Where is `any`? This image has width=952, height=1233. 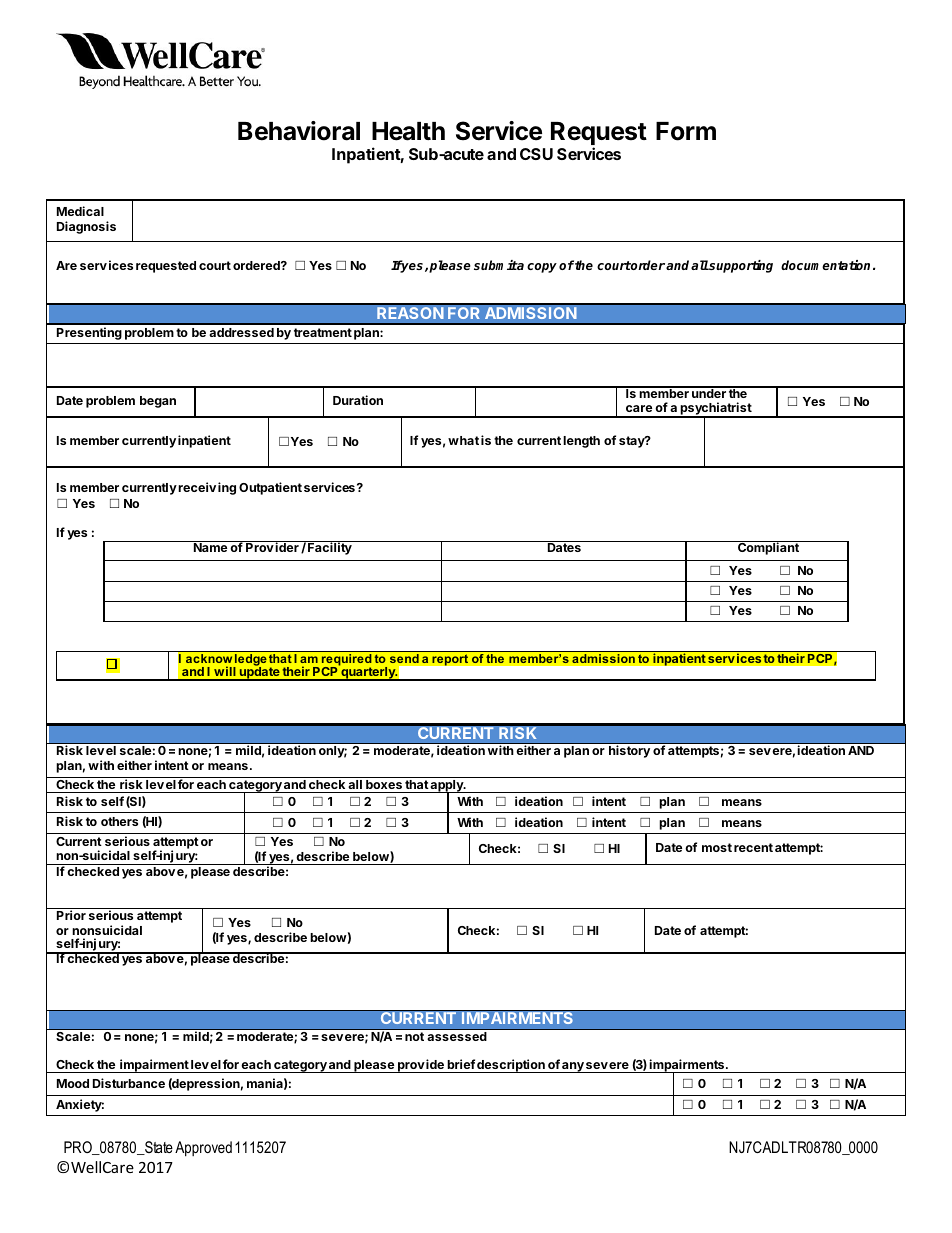 any is located at coordinates (572, 1067).
